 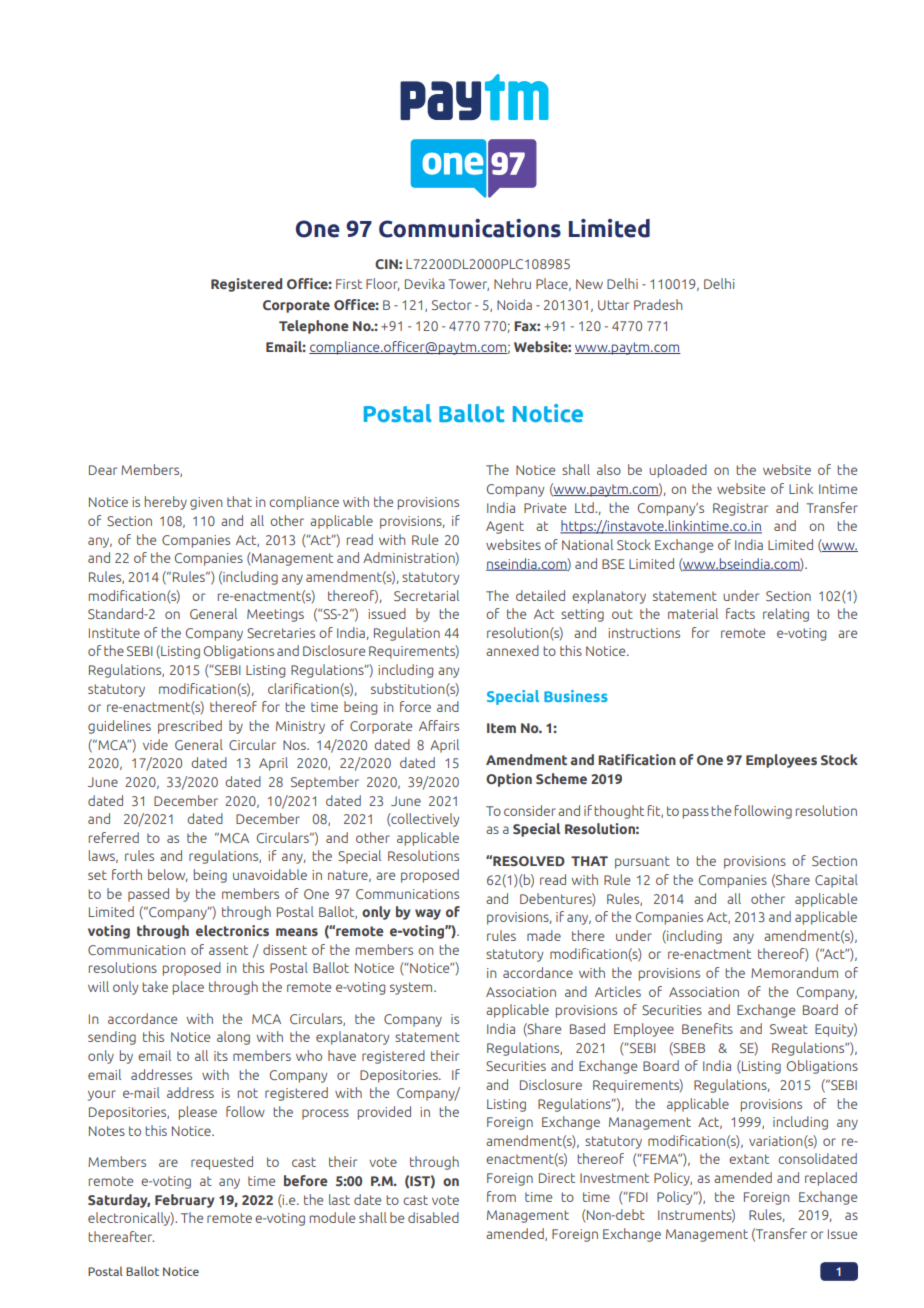 What do you see at coordinates (451, 305) in the screenshot?
I see `Sector` at bounding box center [451, 305].
